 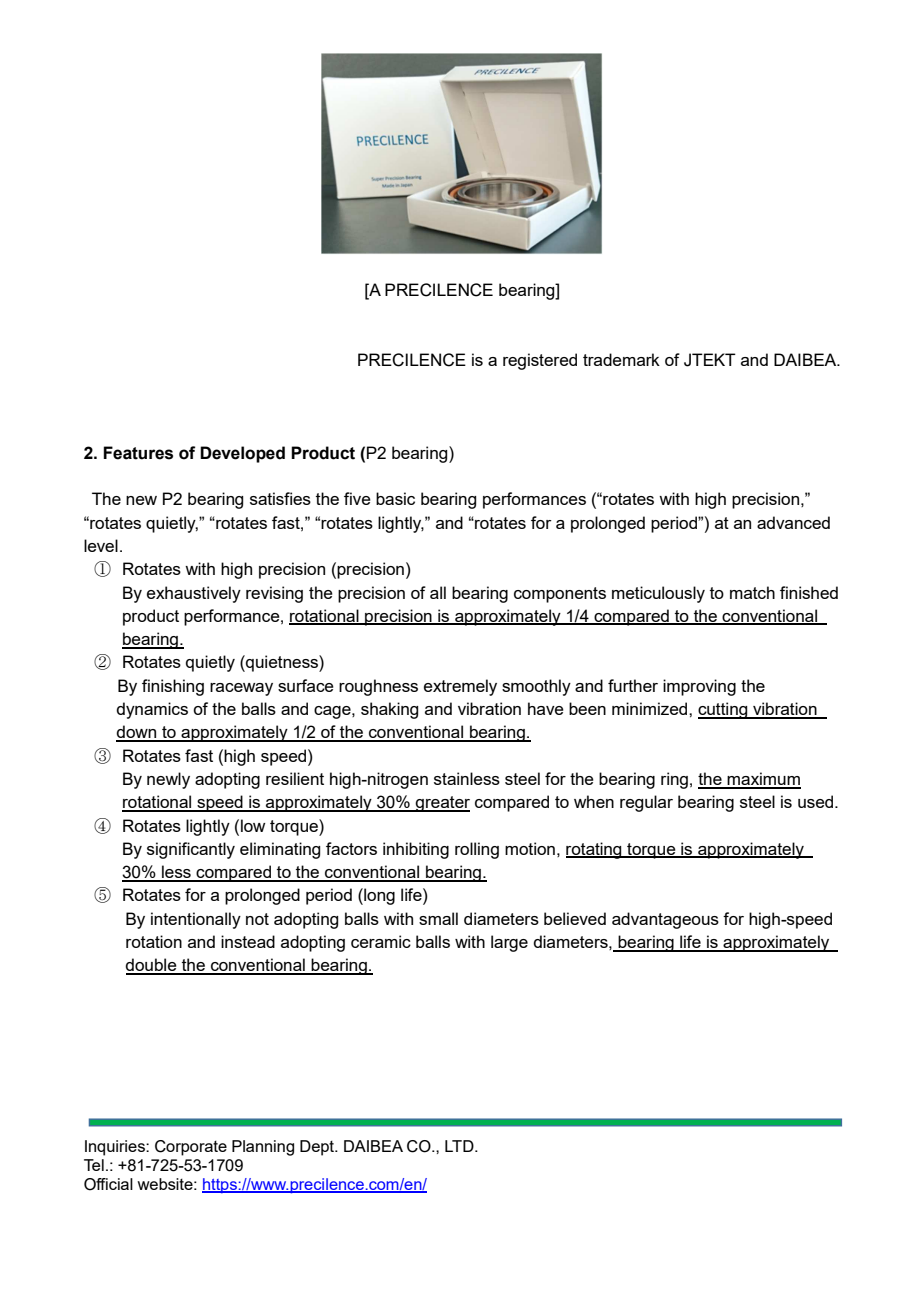 What do you see at coordinates (763, 780) in the image?
I see `maximum` at bounding box center [763, 780].
